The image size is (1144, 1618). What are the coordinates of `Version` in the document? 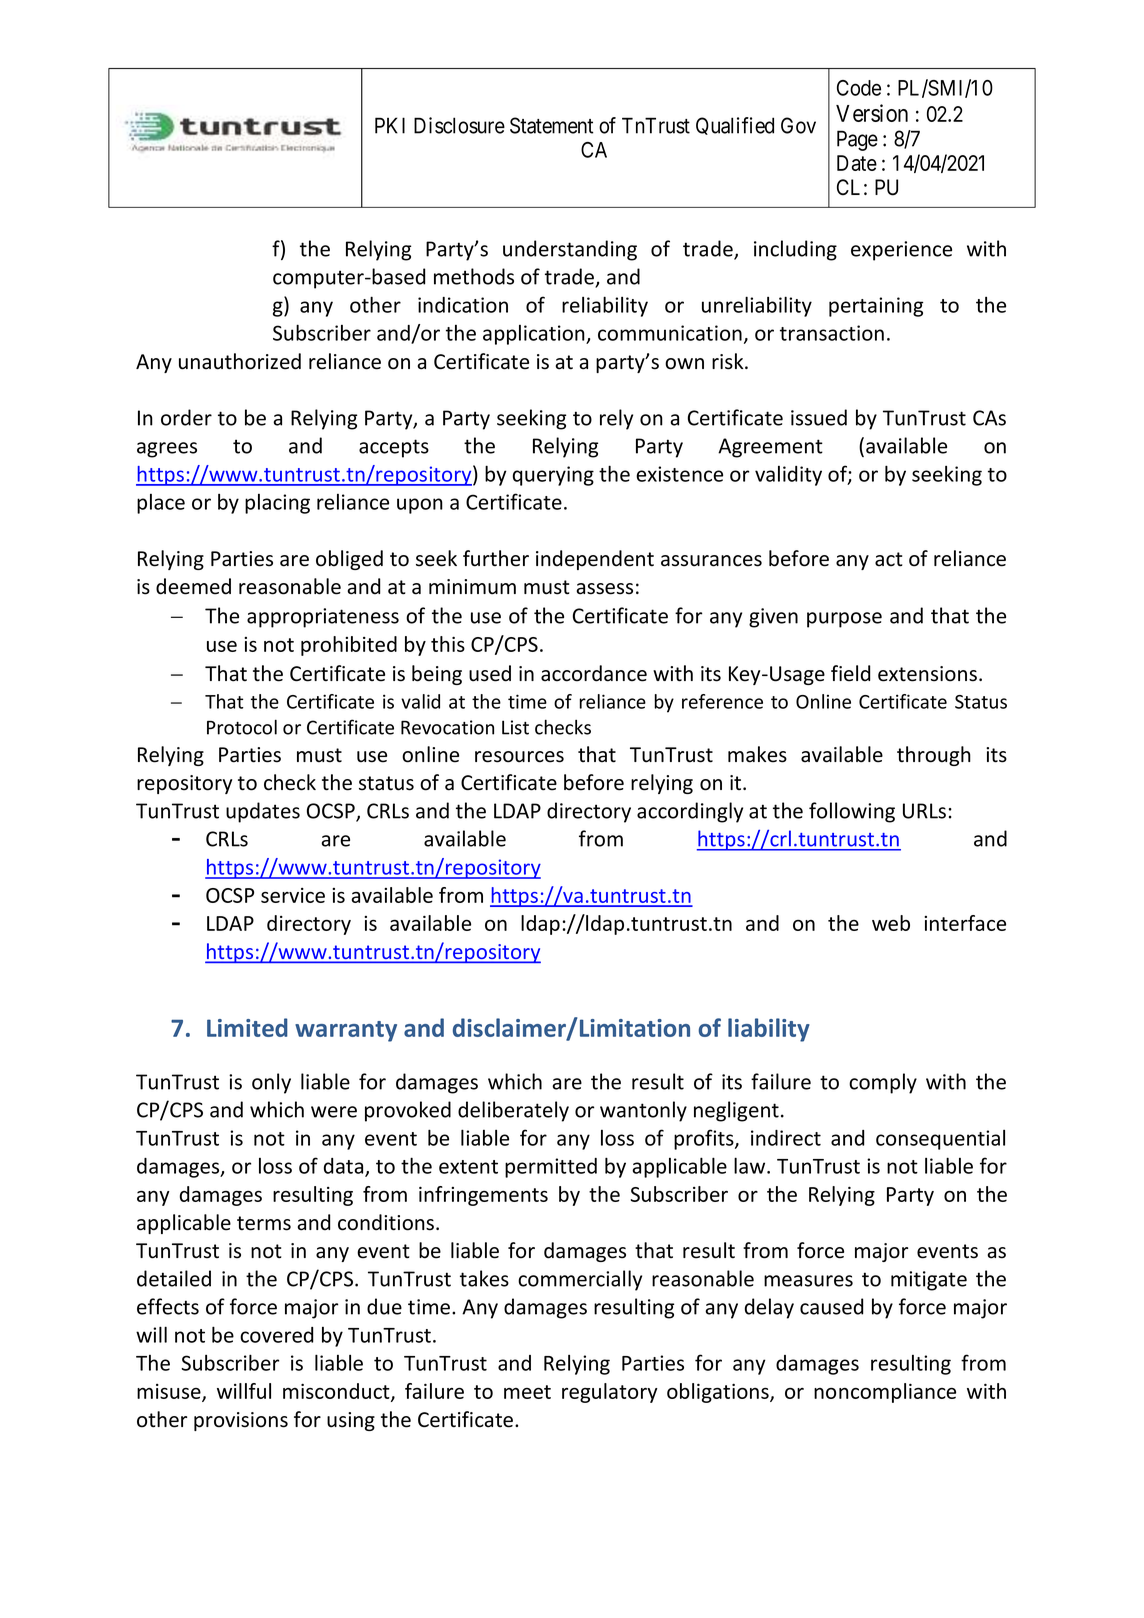 It's located at (872, 113).
